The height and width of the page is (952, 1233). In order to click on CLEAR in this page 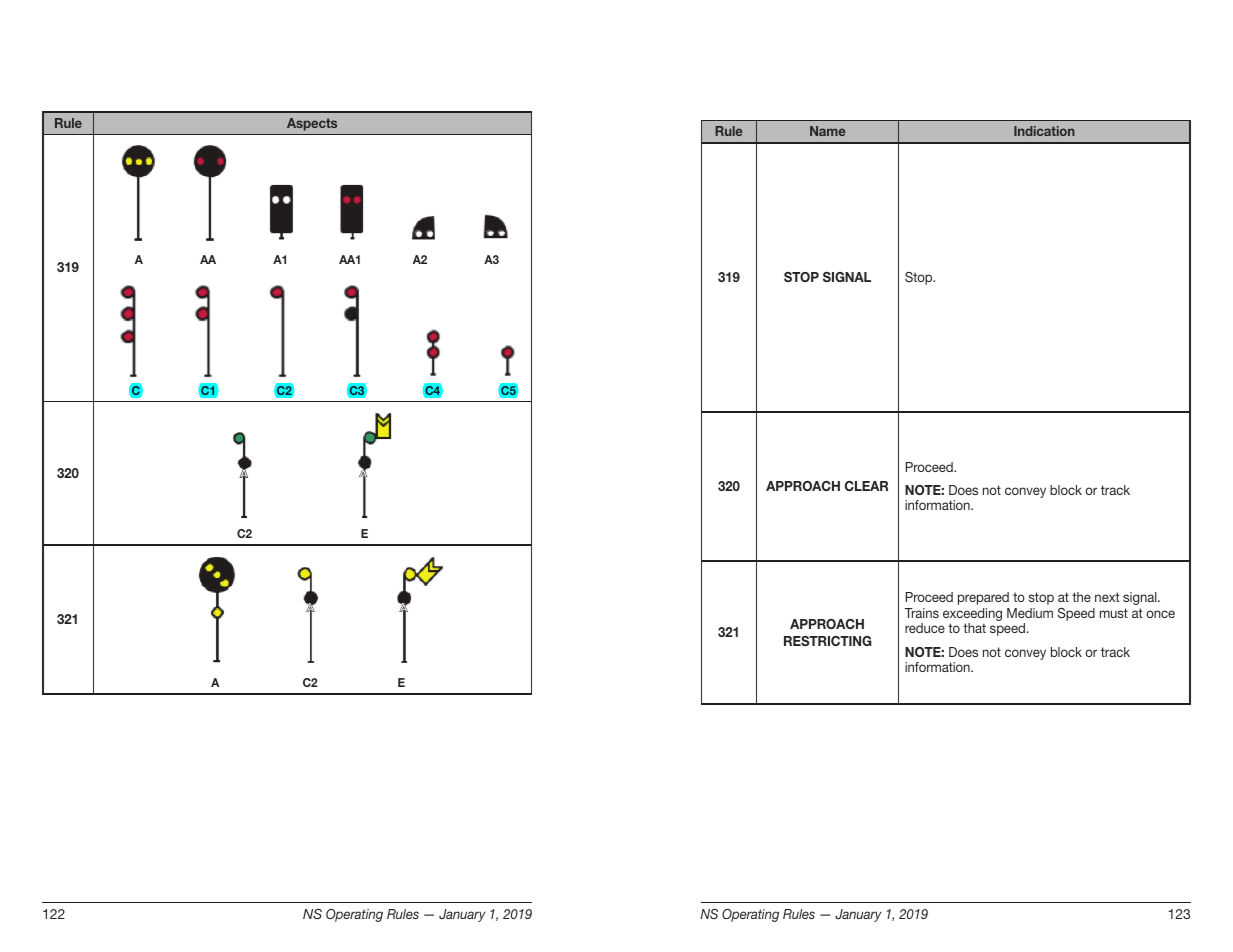, I will do `click(866, 486)`.
